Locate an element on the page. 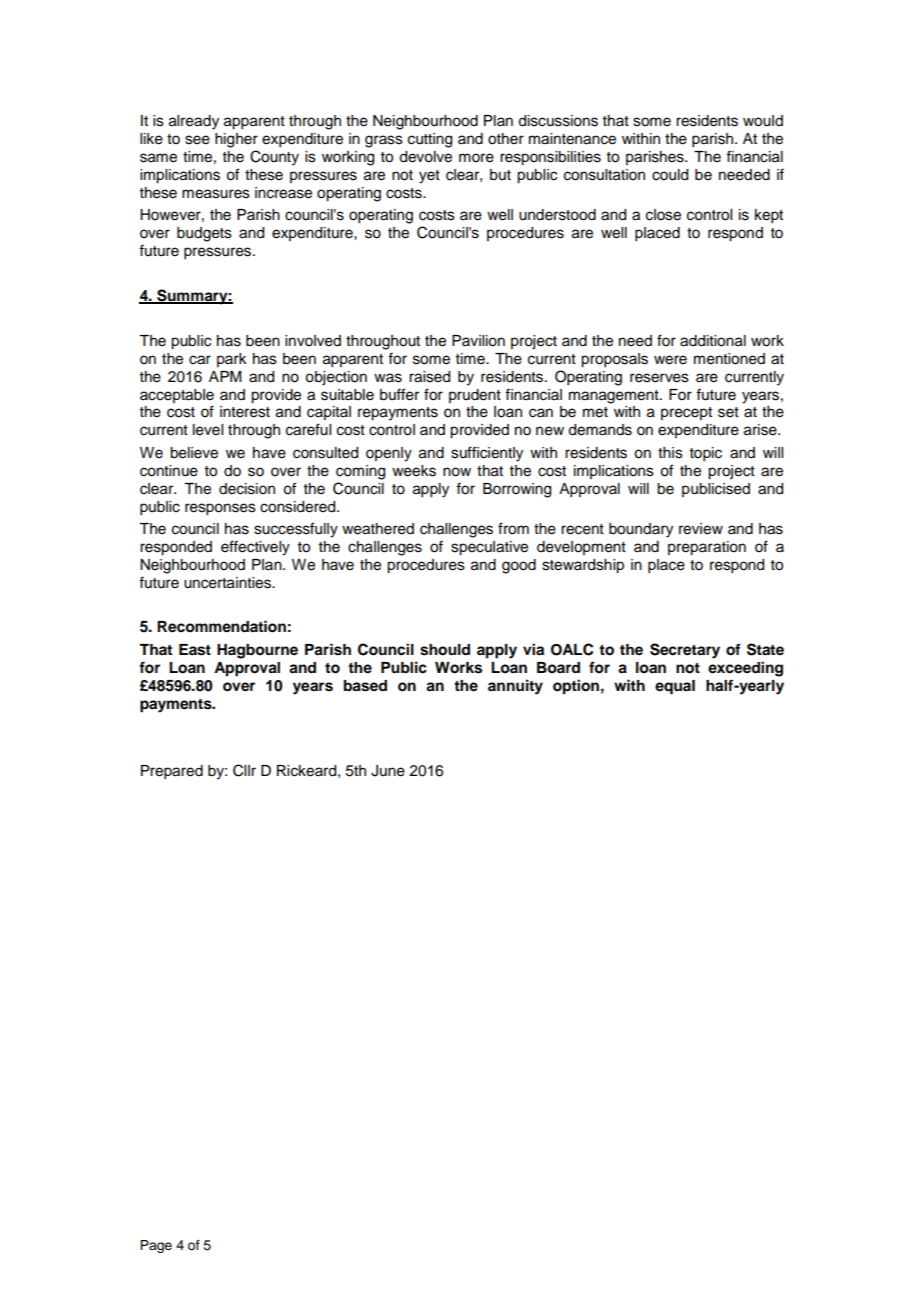 The image size is (924, 1308). Prepared is located at coordinates (172, 772).
